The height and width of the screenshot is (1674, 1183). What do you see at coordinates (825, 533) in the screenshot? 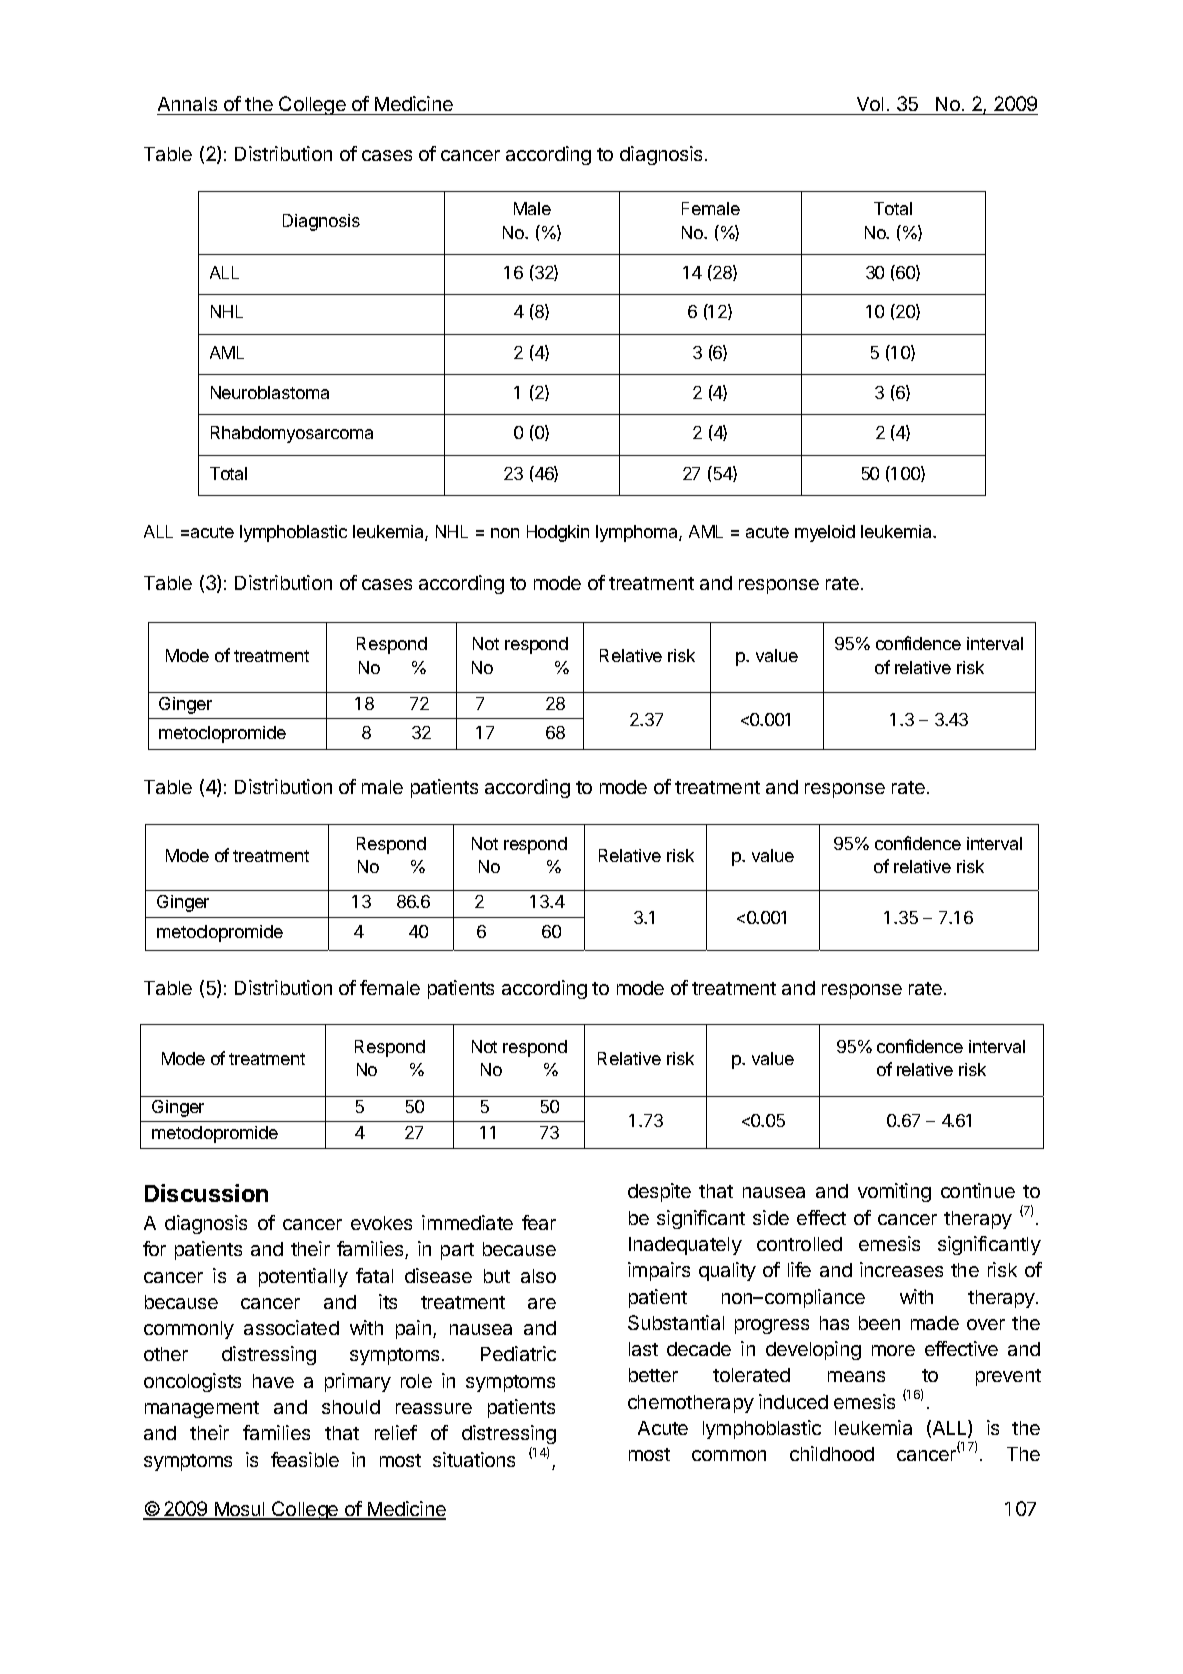
I see `myeloid` at bounding box center [825, 533].
